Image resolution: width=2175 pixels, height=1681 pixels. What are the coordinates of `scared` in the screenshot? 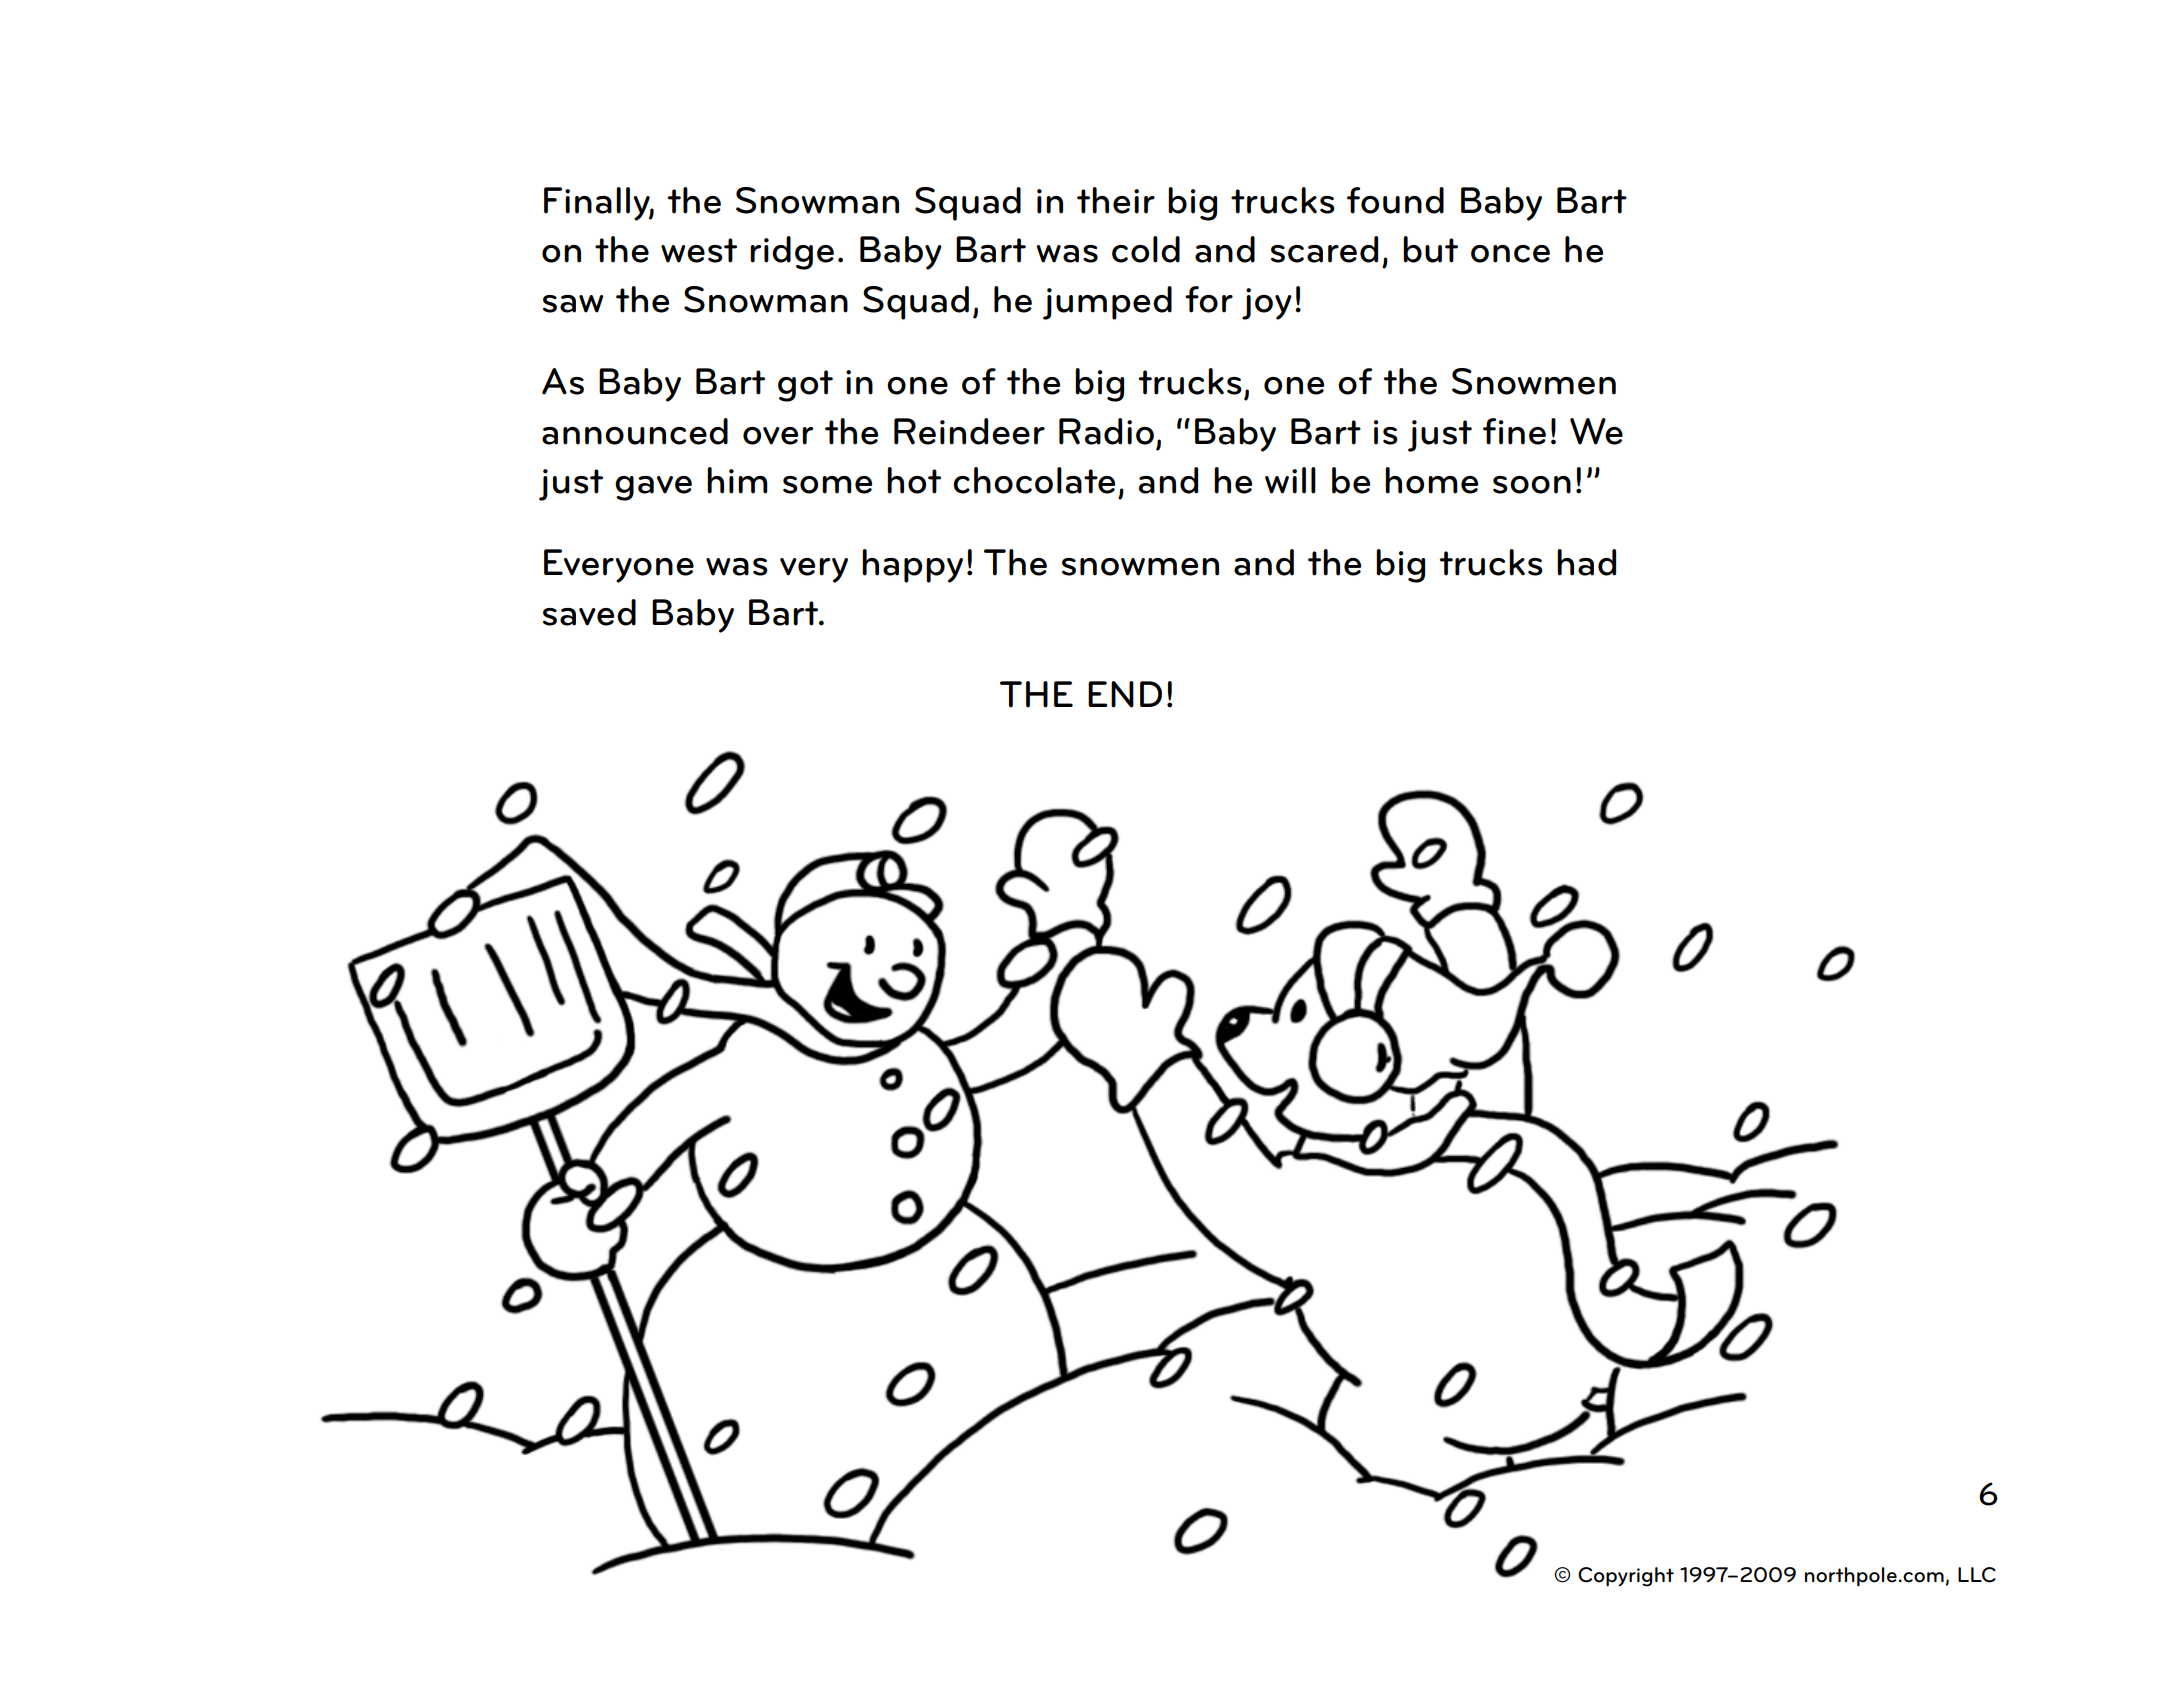 It's located at (1324, 249).
